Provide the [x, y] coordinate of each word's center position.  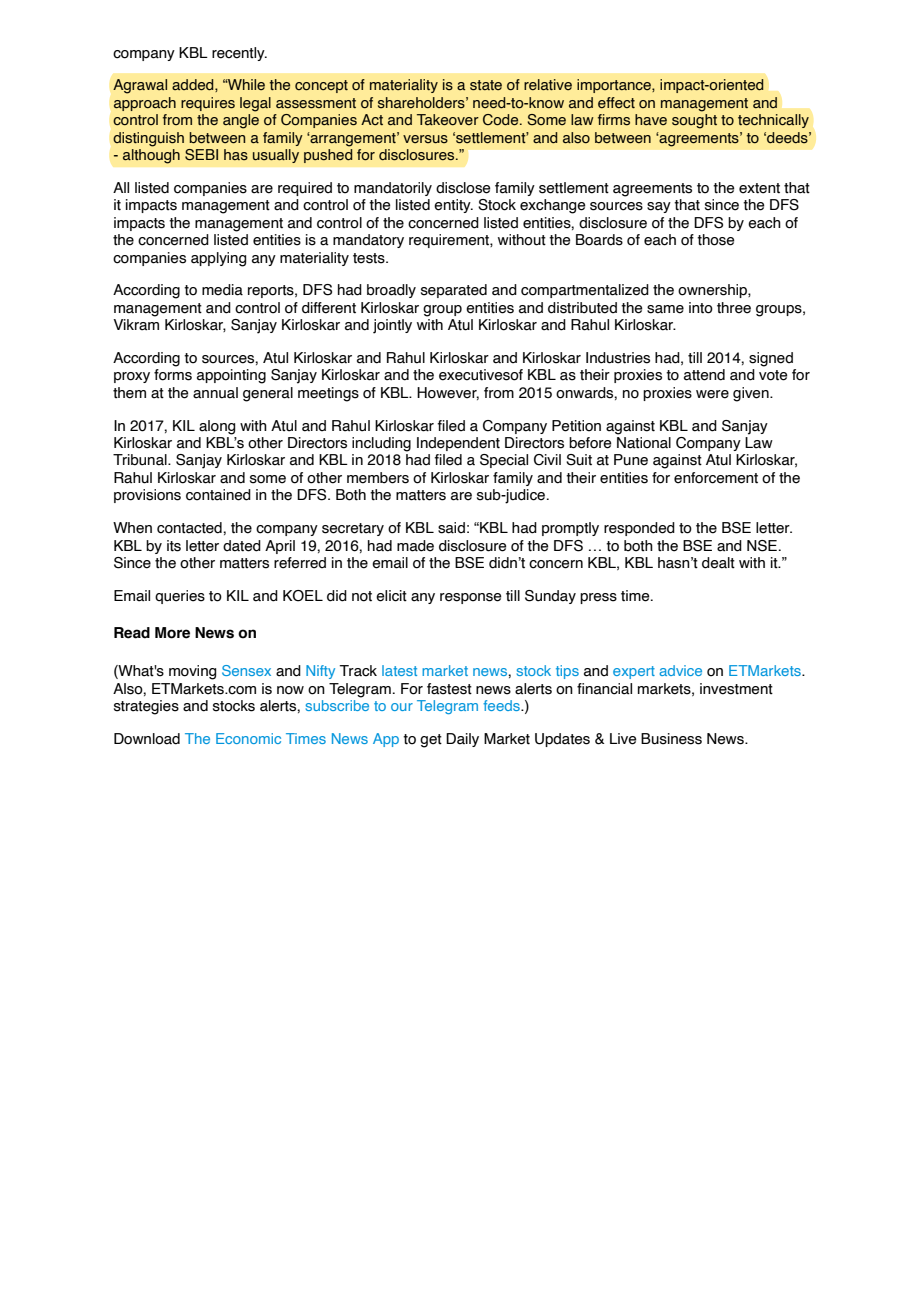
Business [671, 739]
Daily [462, 740]
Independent [458, 444]
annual [215, 393]
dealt [718, 563]
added [194, 85]
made [415, 546]
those [715, 240]
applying [218, 259]
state [486, 85]
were [712, 394]
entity [453, 206]
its [174, 546]
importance [615, 86]
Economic [248, 738]
